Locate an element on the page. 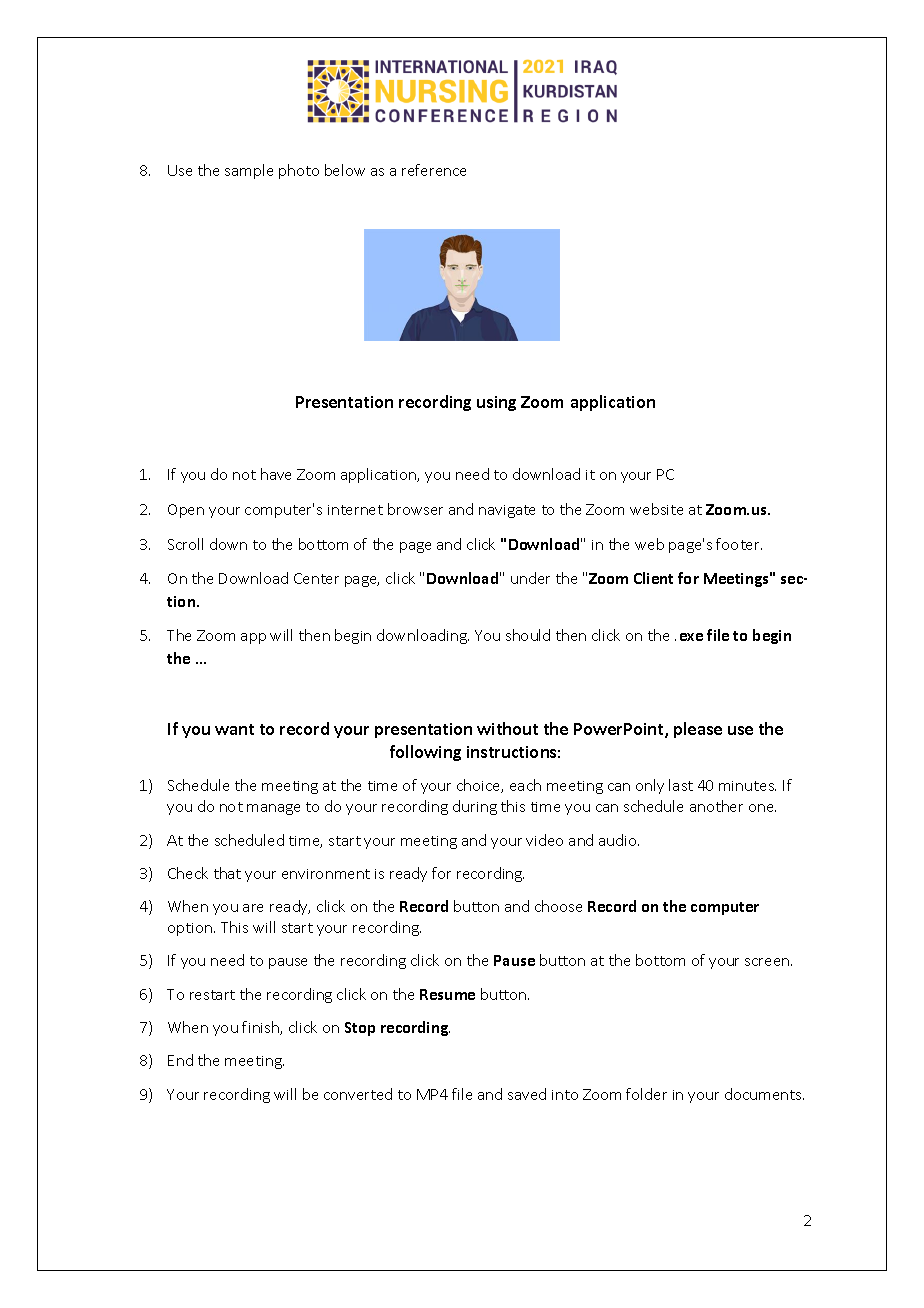 Image resolution: width=924 pixels, height=1308 pixels. should is located at coordinates (528, 635).
